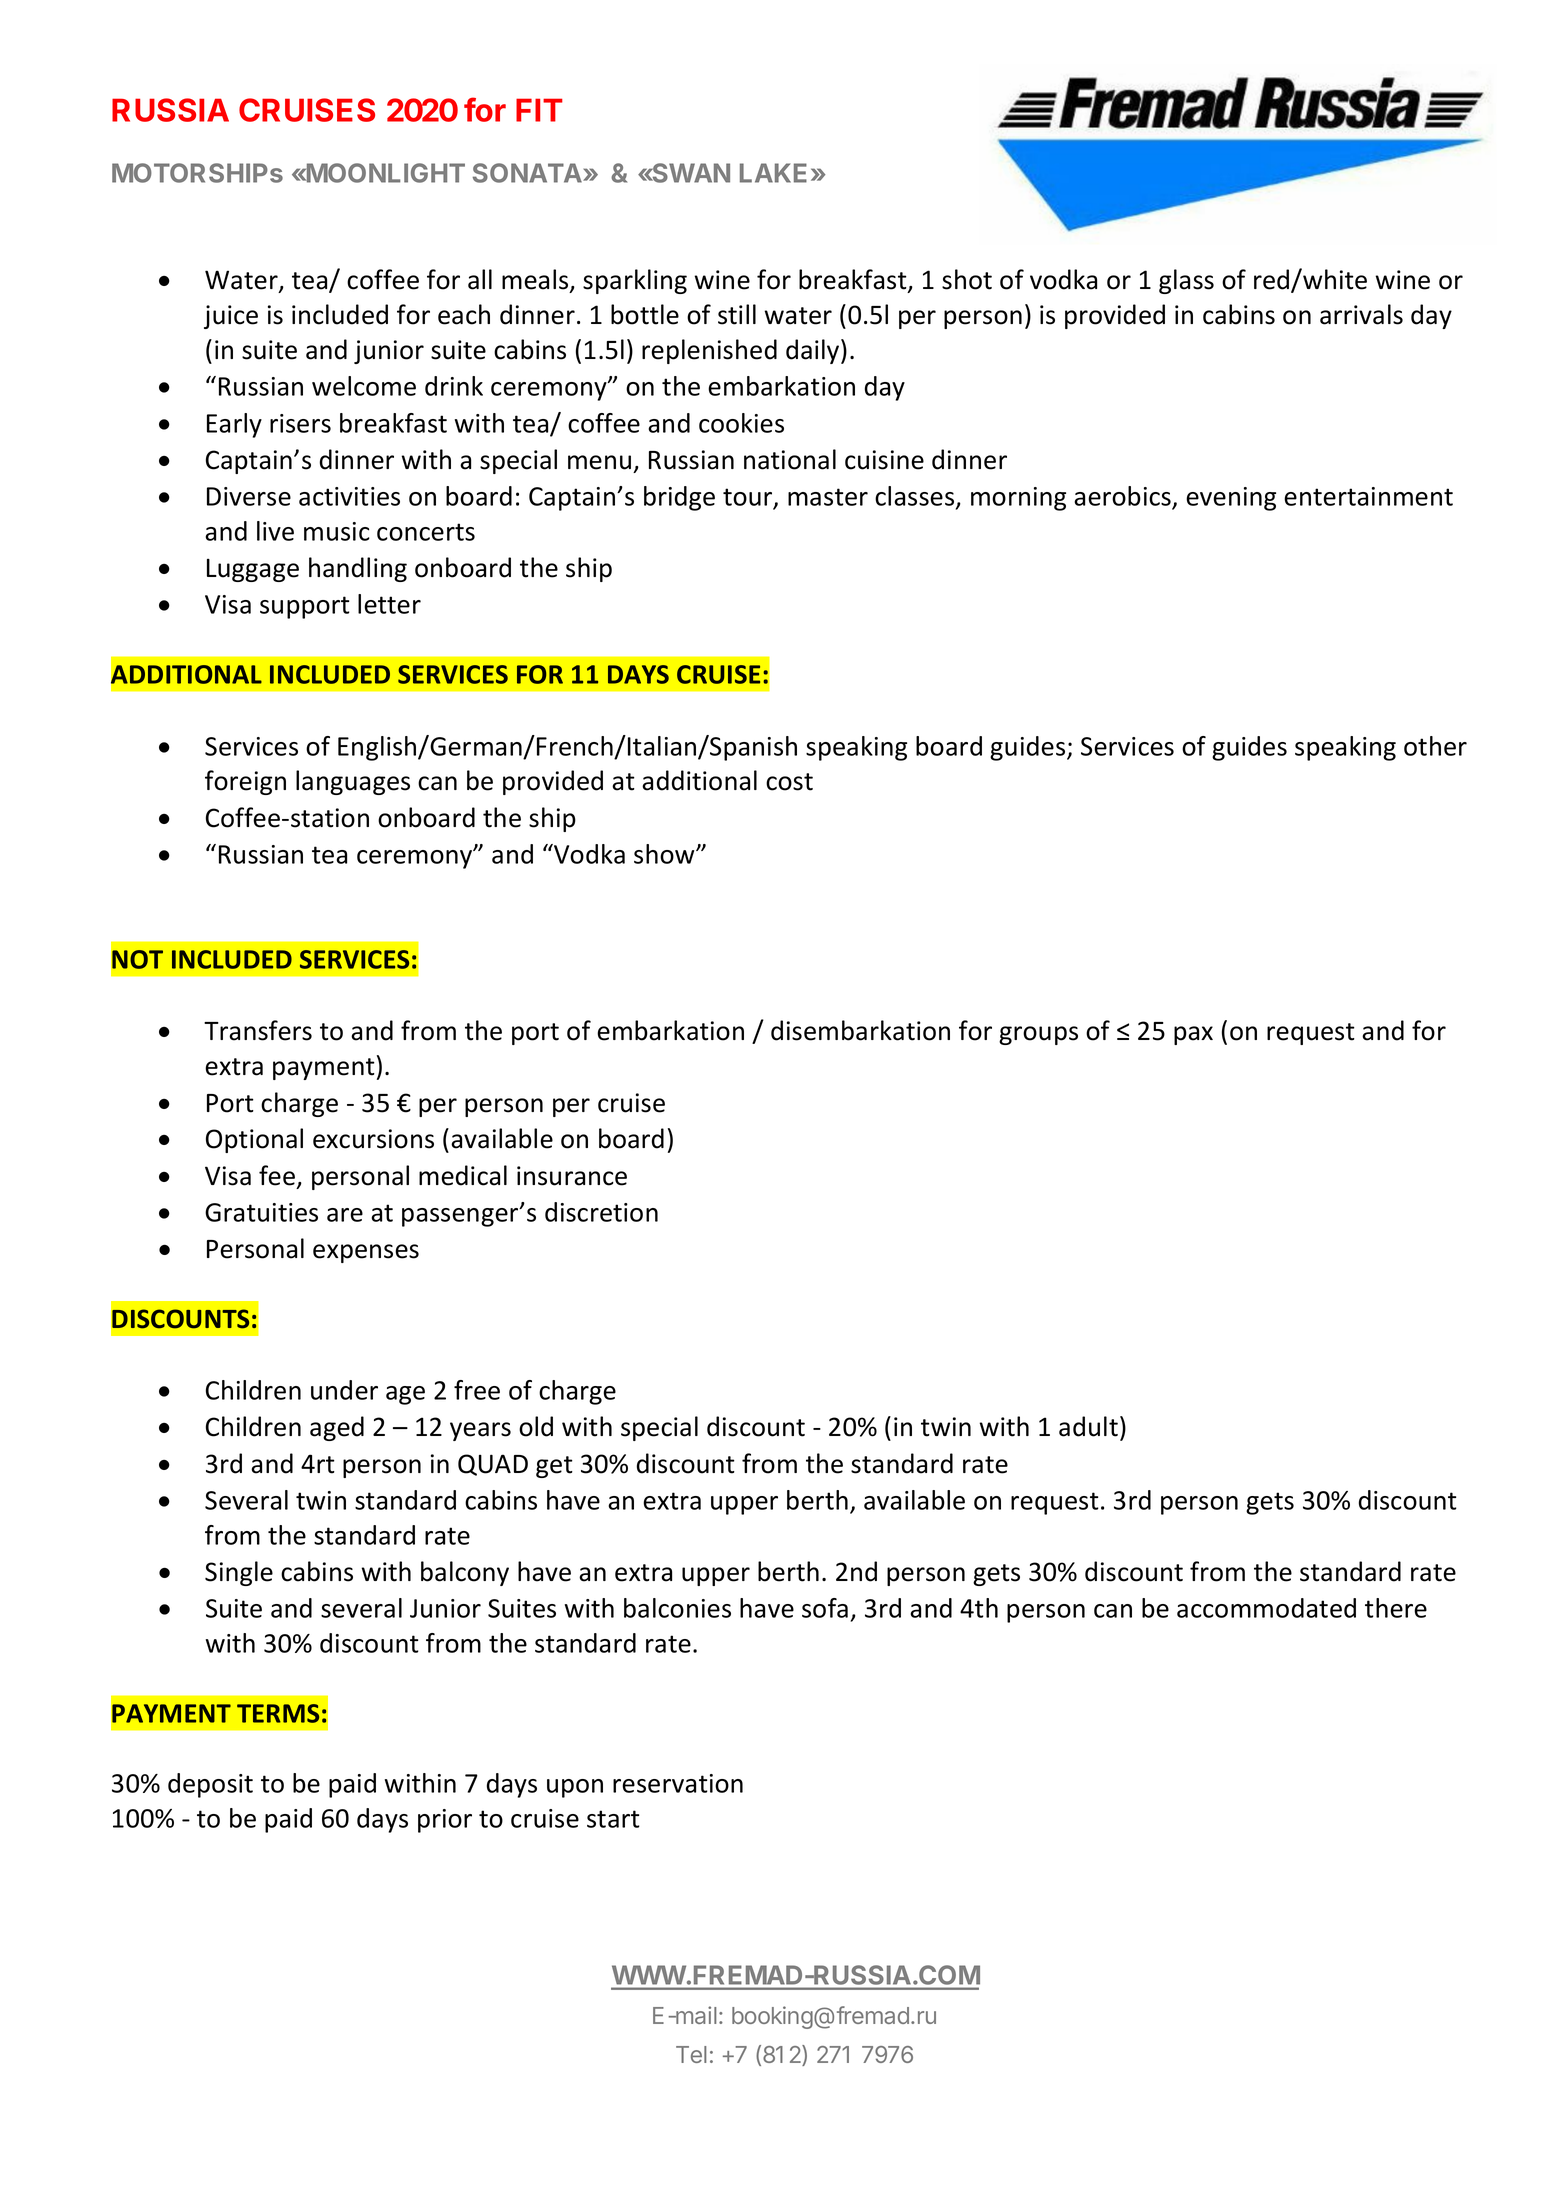 The width and height of the screenshot is (1553, 2197). I want to click on pax, so click(1193, 1035).
